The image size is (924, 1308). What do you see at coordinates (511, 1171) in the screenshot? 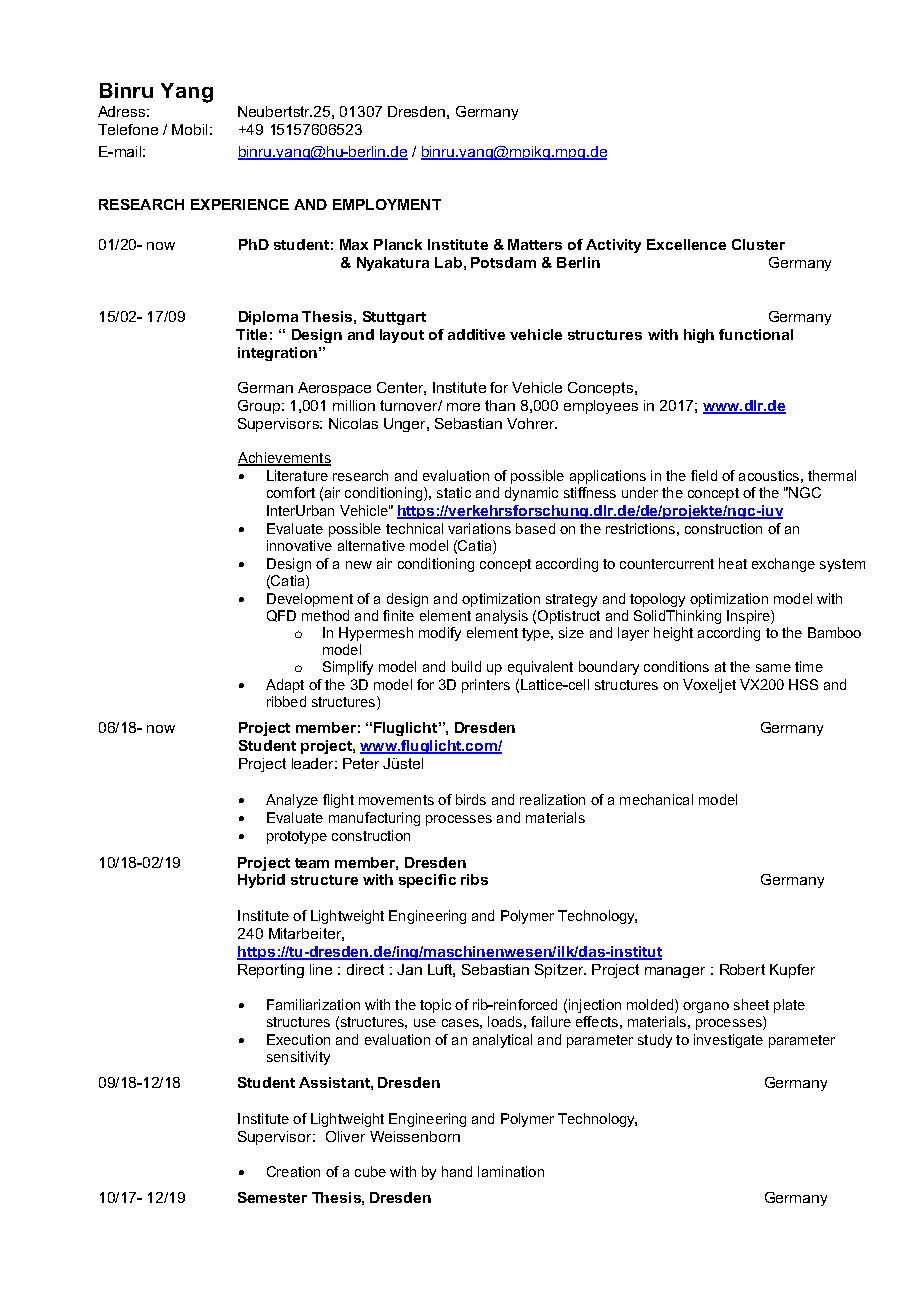
I see `lamination` at bounding box center [511, 1171].
